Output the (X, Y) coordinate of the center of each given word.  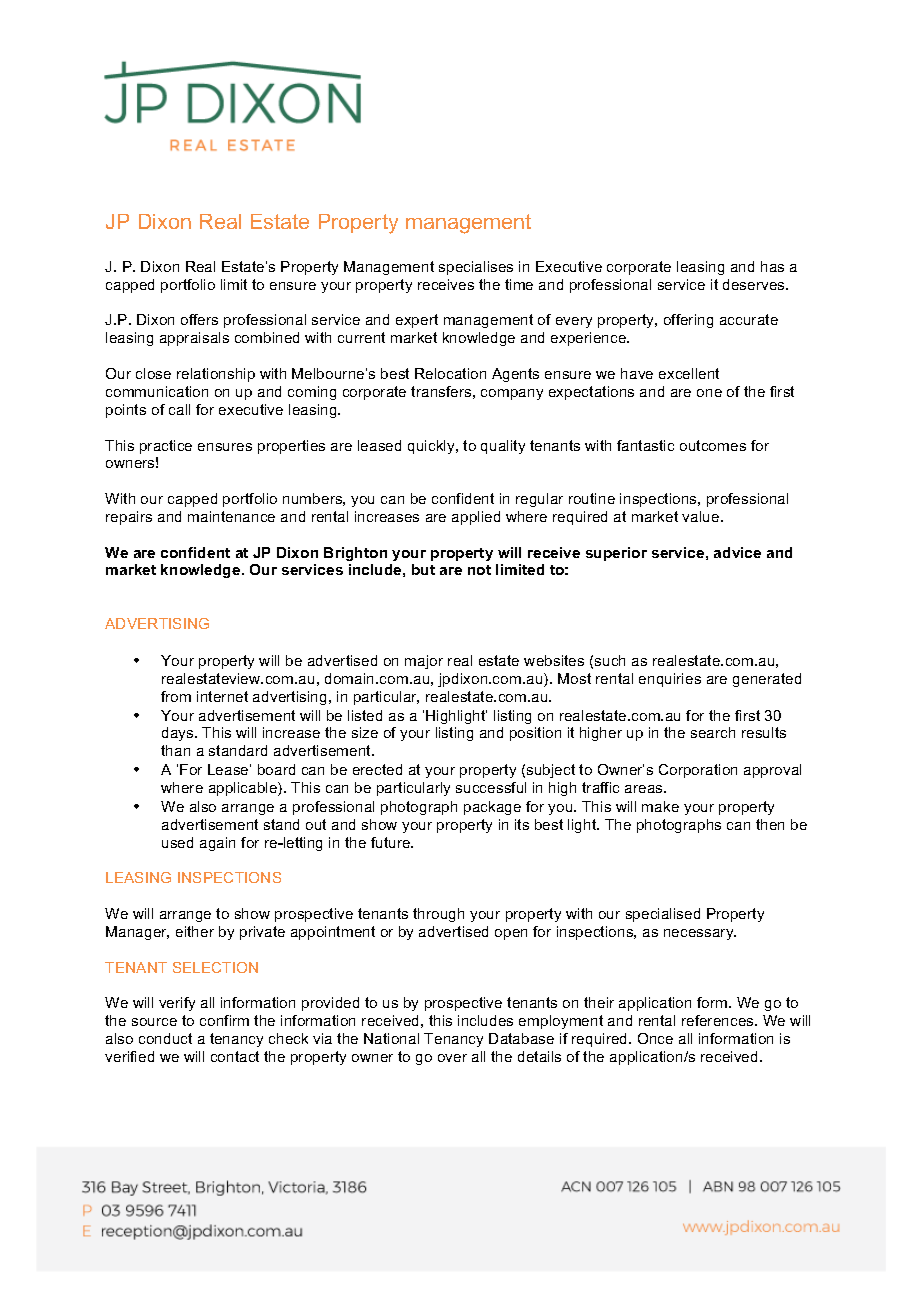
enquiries (670, 680)
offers (199, 319)
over (452, 1058)
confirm (224, 1020)
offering (688, 321)
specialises (476, 268)
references (719, 1020)
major (424, 662)
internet (222, 696)
